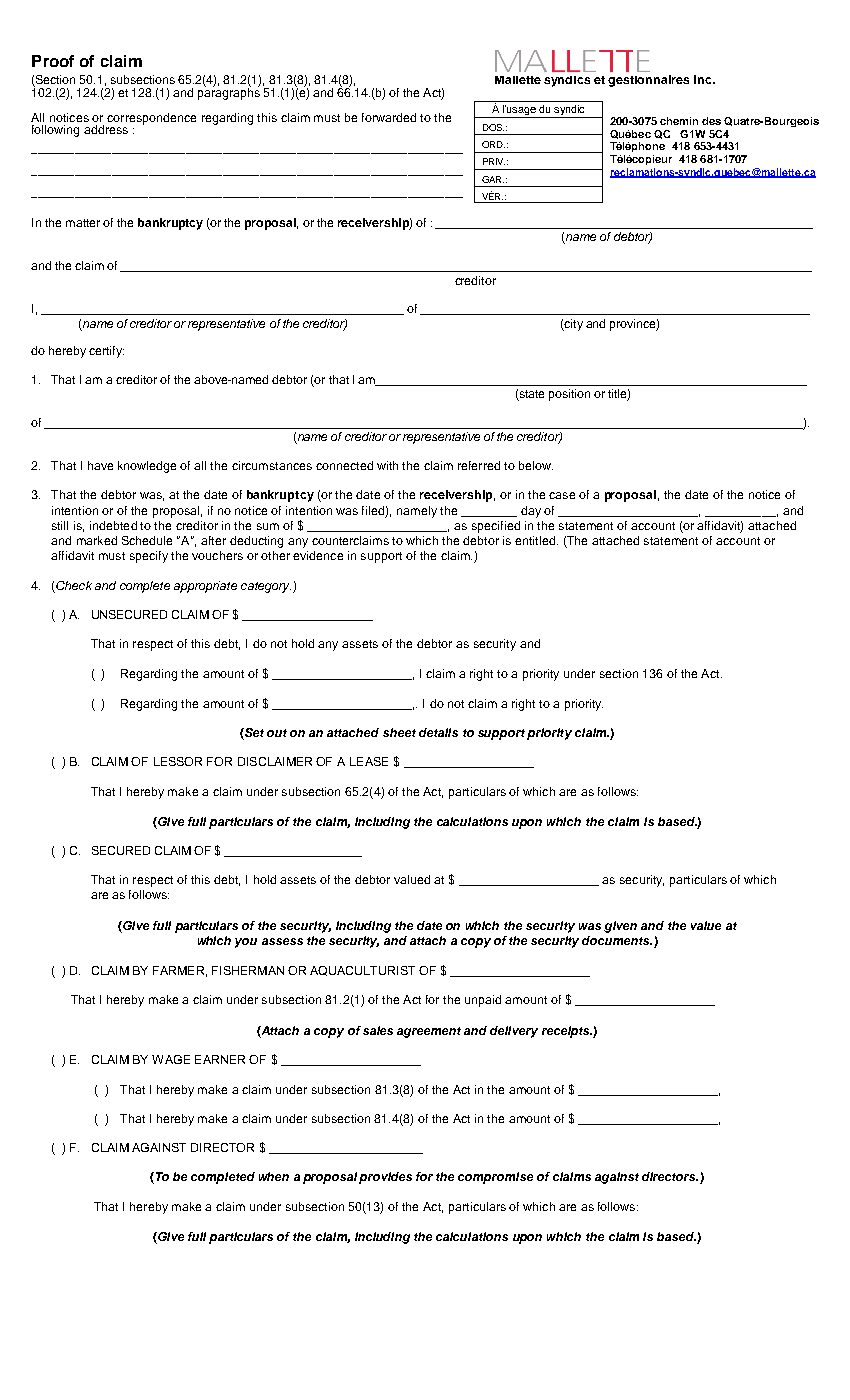  Describe the element at coordinates (344, 465) in the page. I see `connected` at that location.
